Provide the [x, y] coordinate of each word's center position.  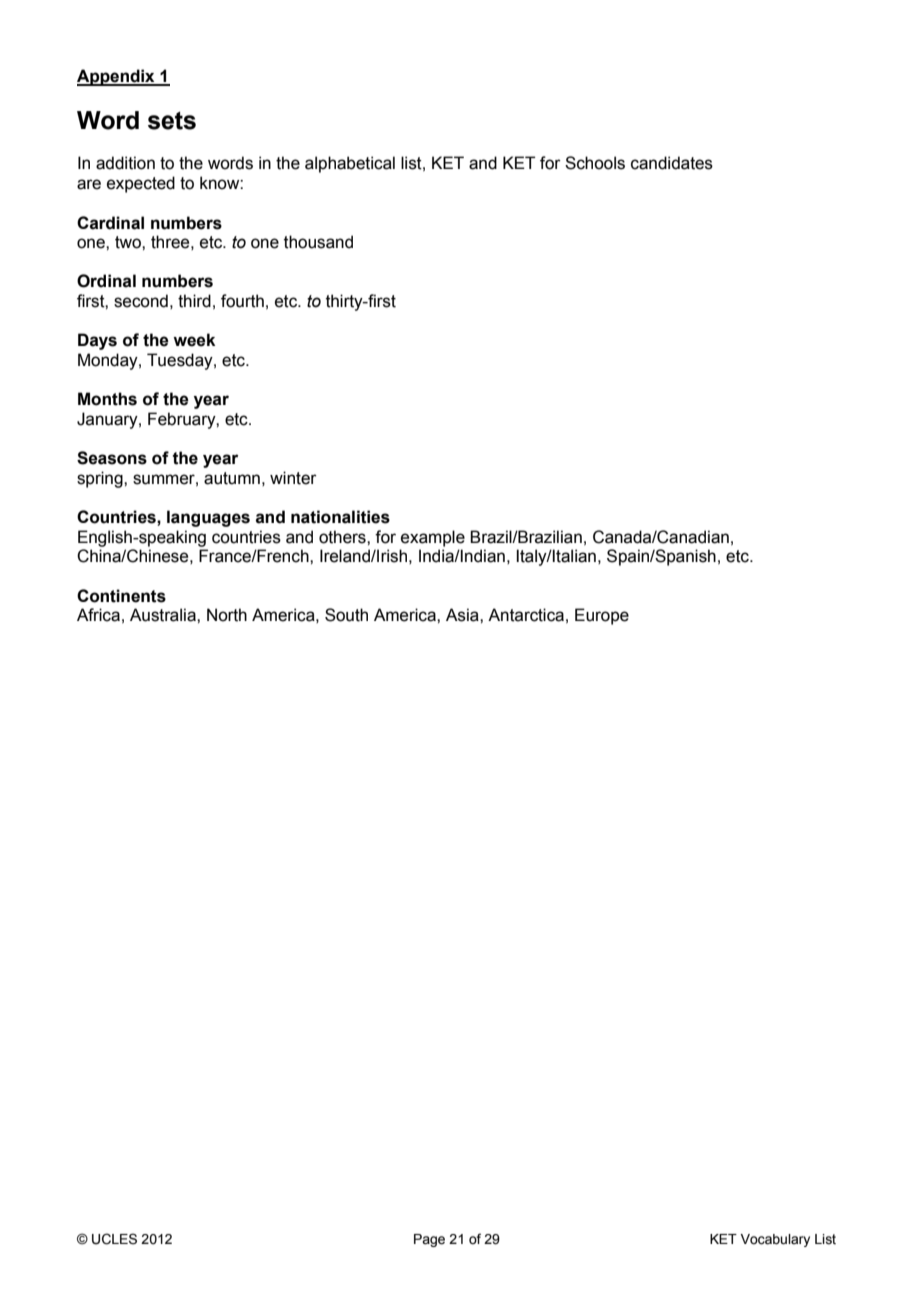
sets [172, 121]
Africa [98, 615]
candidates [672, 163]
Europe [602, 616]
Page [429, 1240]
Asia [463, 615]
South [346, 615]
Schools [595, 163]
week [194, 340]
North [227, 615]
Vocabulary [775, 1240]
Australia [164, 615]
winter [293, 478]
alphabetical [350, 164]
